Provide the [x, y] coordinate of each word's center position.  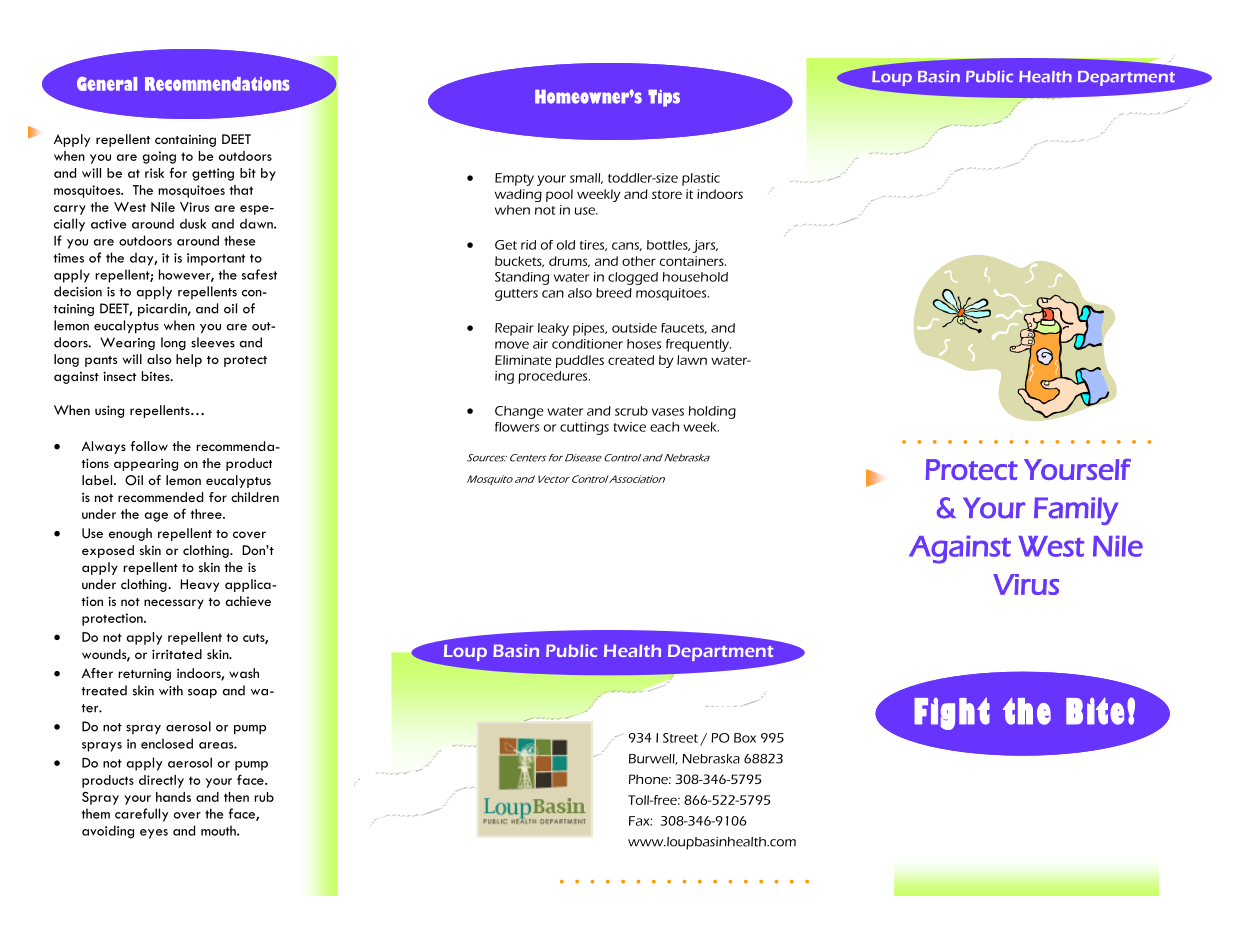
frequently [698, 345]
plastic [701, 179]
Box [745, 738]
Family [1076, 511]
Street [680, 738]
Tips [664, 98]
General [107, 84]
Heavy [199, 585]
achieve [248, 601]
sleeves [213, 342]
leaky [553, 329]
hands [173, 797]
